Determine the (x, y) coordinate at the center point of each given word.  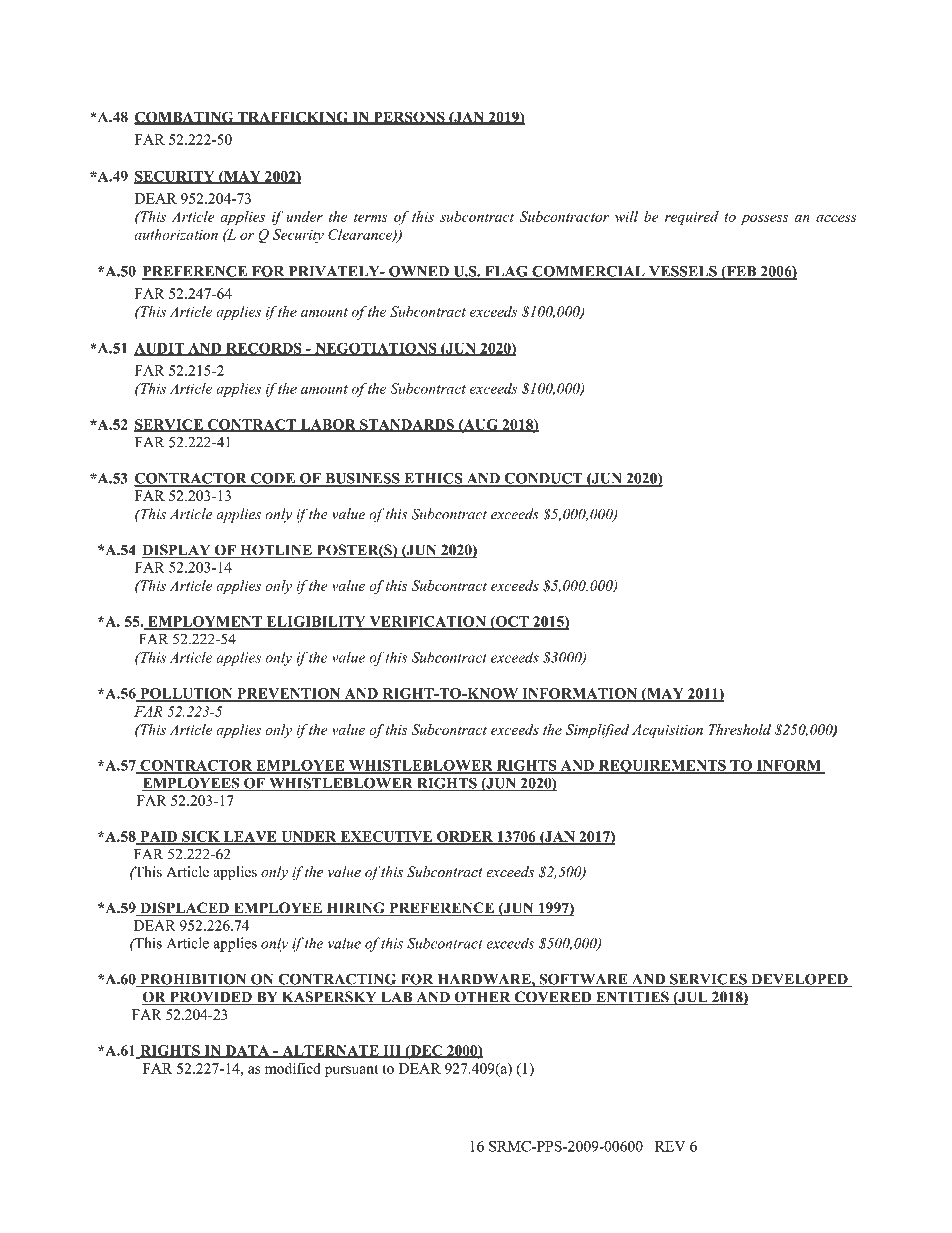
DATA (247, 1051)
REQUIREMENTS (662, 767)
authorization (176, 234)
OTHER (482, 998)
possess (764, 220)
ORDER (465, 837)
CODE (273, 479)
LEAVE (250, 837)
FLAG (506, 272)
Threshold (740, 729)
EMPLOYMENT (205, 622)
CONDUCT (543, 479)
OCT (512, 622)
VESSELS (683, 272)
